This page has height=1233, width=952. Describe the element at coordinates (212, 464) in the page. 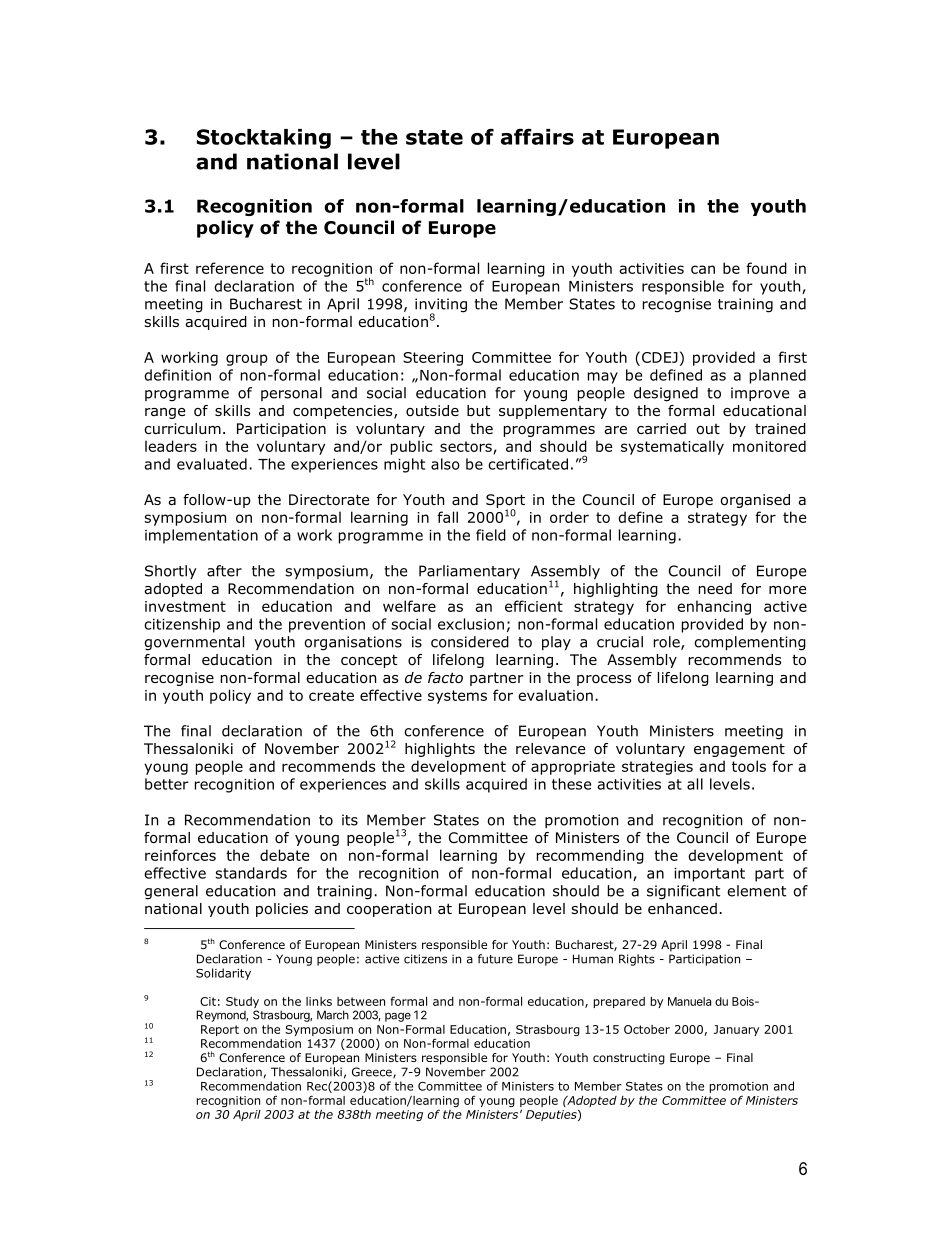

I see `evaluated` at that location.
